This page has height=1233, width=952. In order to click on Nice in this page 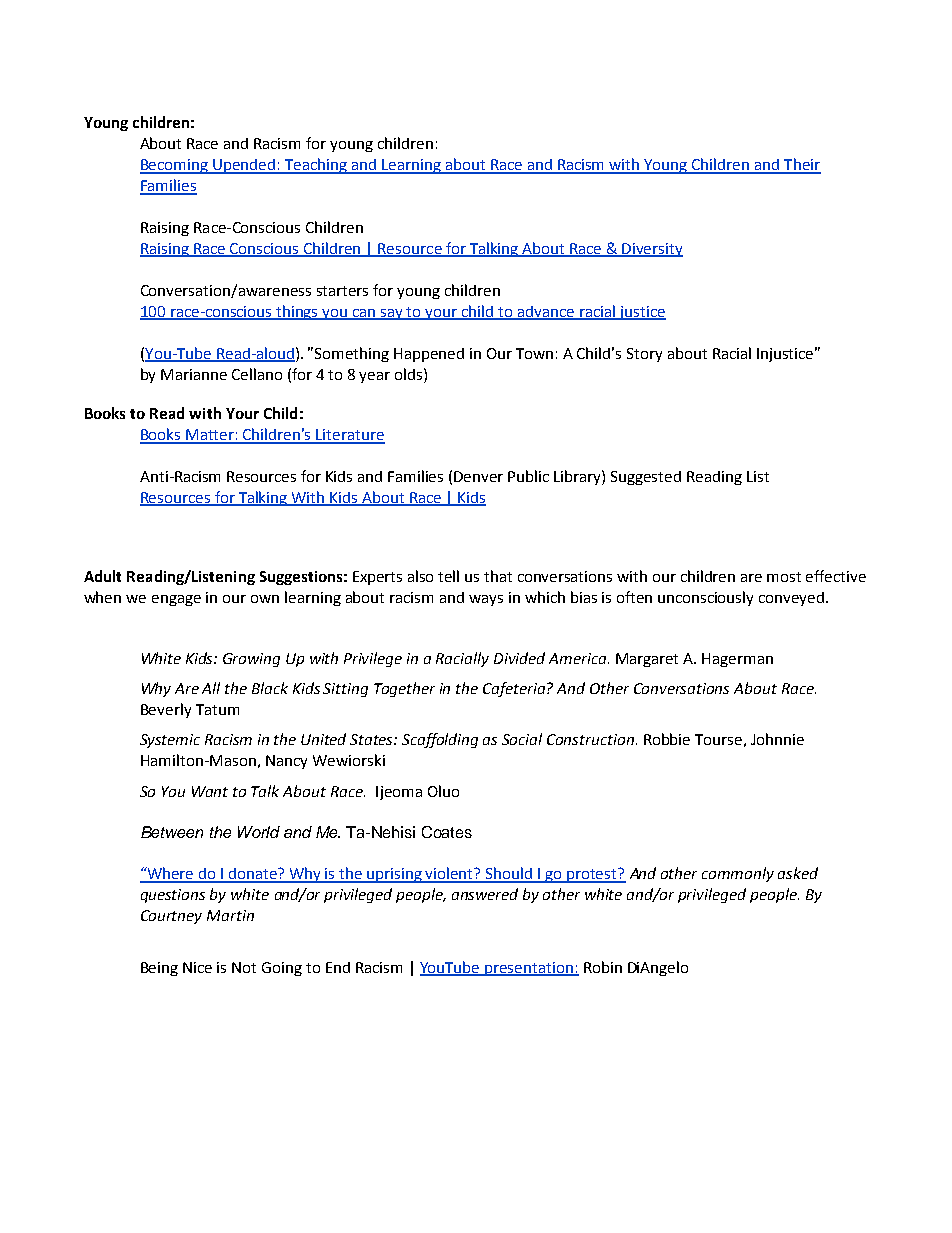, I will do `click(197, 967)`.
